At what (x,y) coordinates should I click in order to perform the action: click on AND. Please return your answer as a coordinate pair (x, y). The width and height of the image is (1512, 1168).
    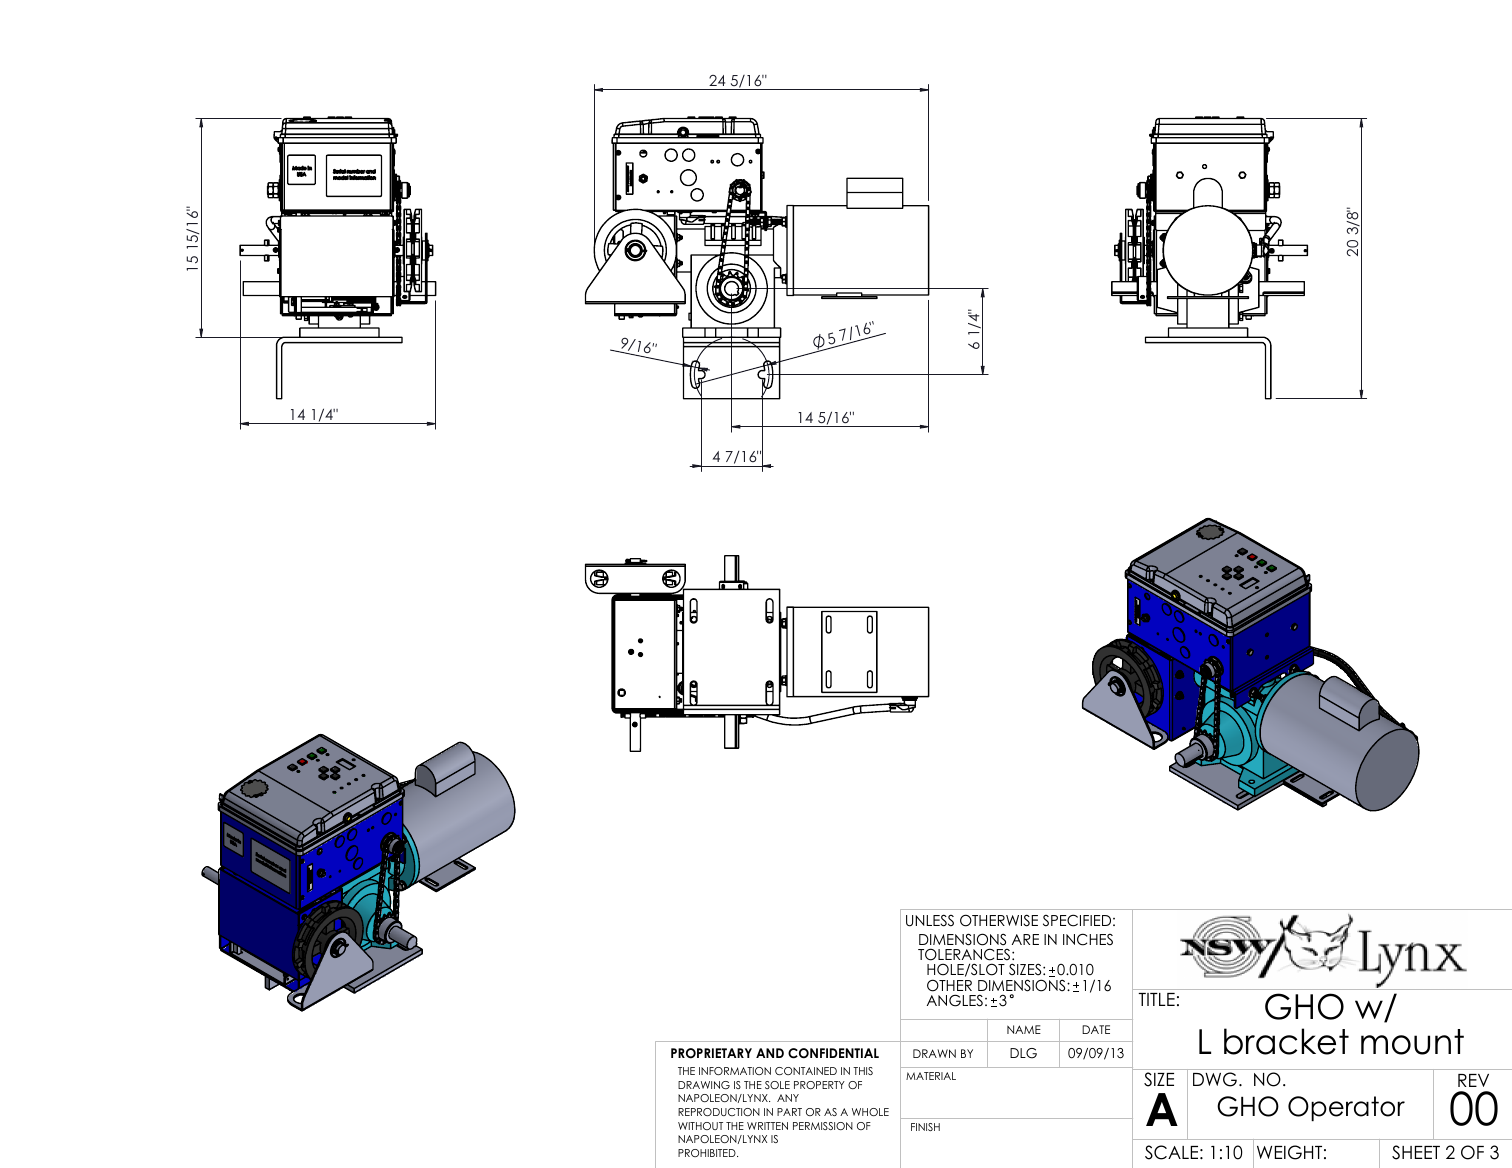
    Looking at the image, I should click on (770, 1053).
